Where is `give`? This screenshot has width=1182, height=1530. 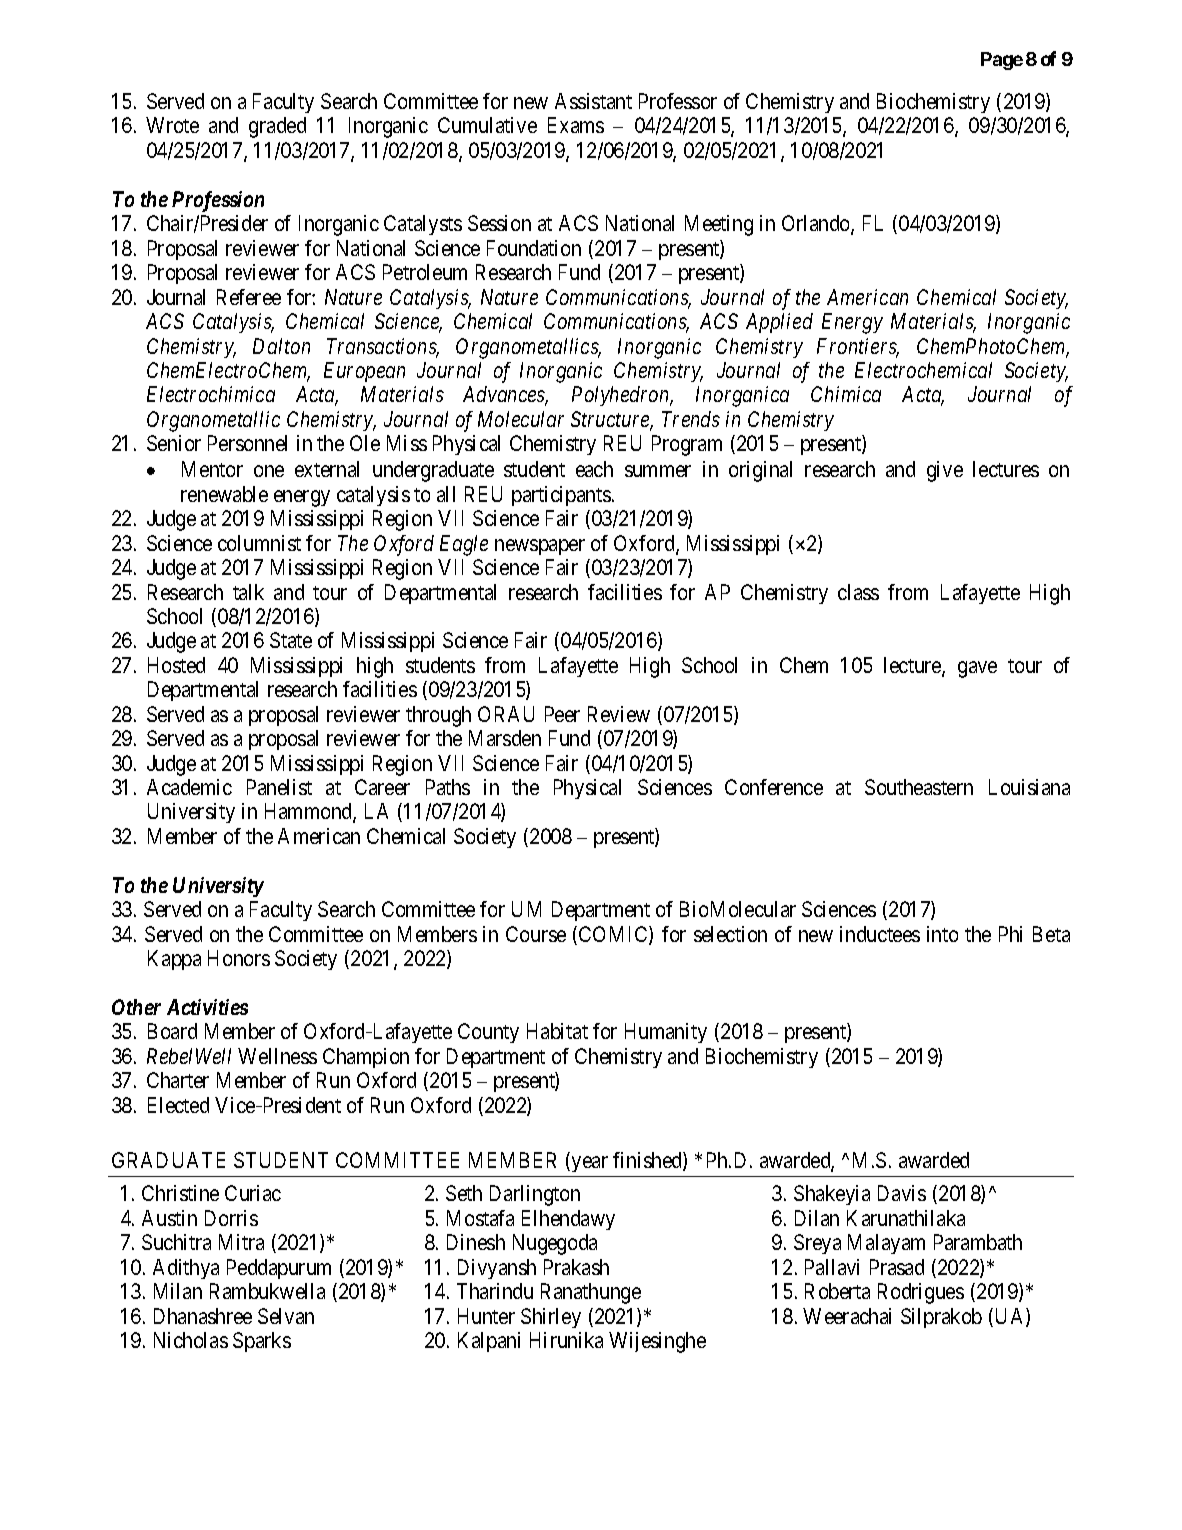 give is located at coordinates (945, 471).
